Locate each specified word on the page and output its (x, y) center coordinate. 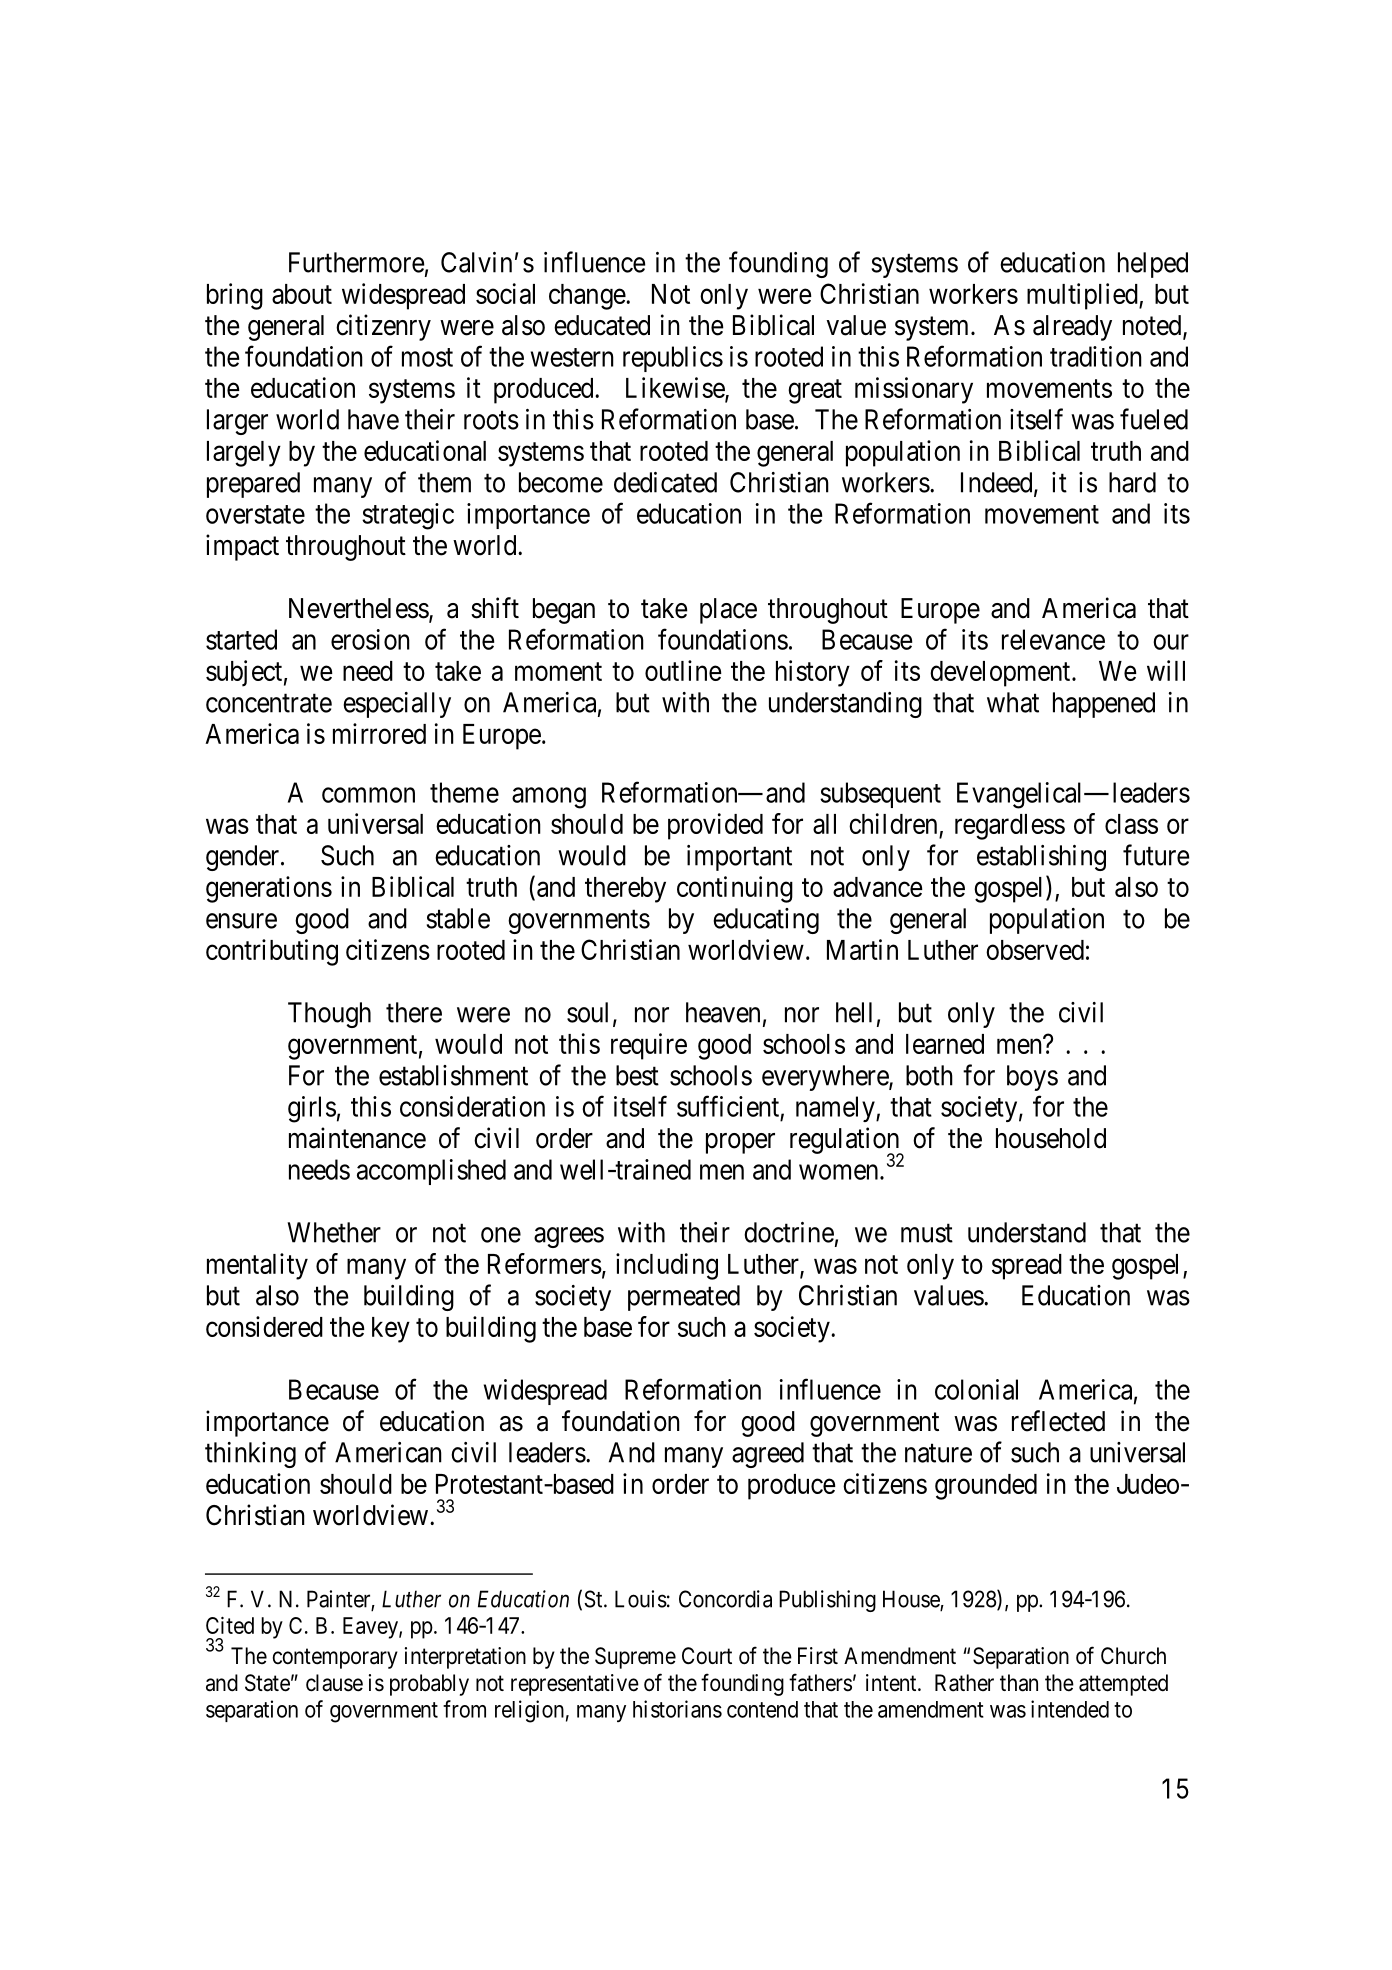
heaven (723, 1012)
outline (683, 670)
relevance (1053, 639)
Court (707, 1656)
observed (1035, 950)
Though (329, 1015)
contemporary (335, 1658)
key (391, 1330)
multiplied (1083, 296)
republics (673, 359)
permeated (684, 1298)
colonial (976, 1389)
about (302, 294)
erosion (370, 639)
